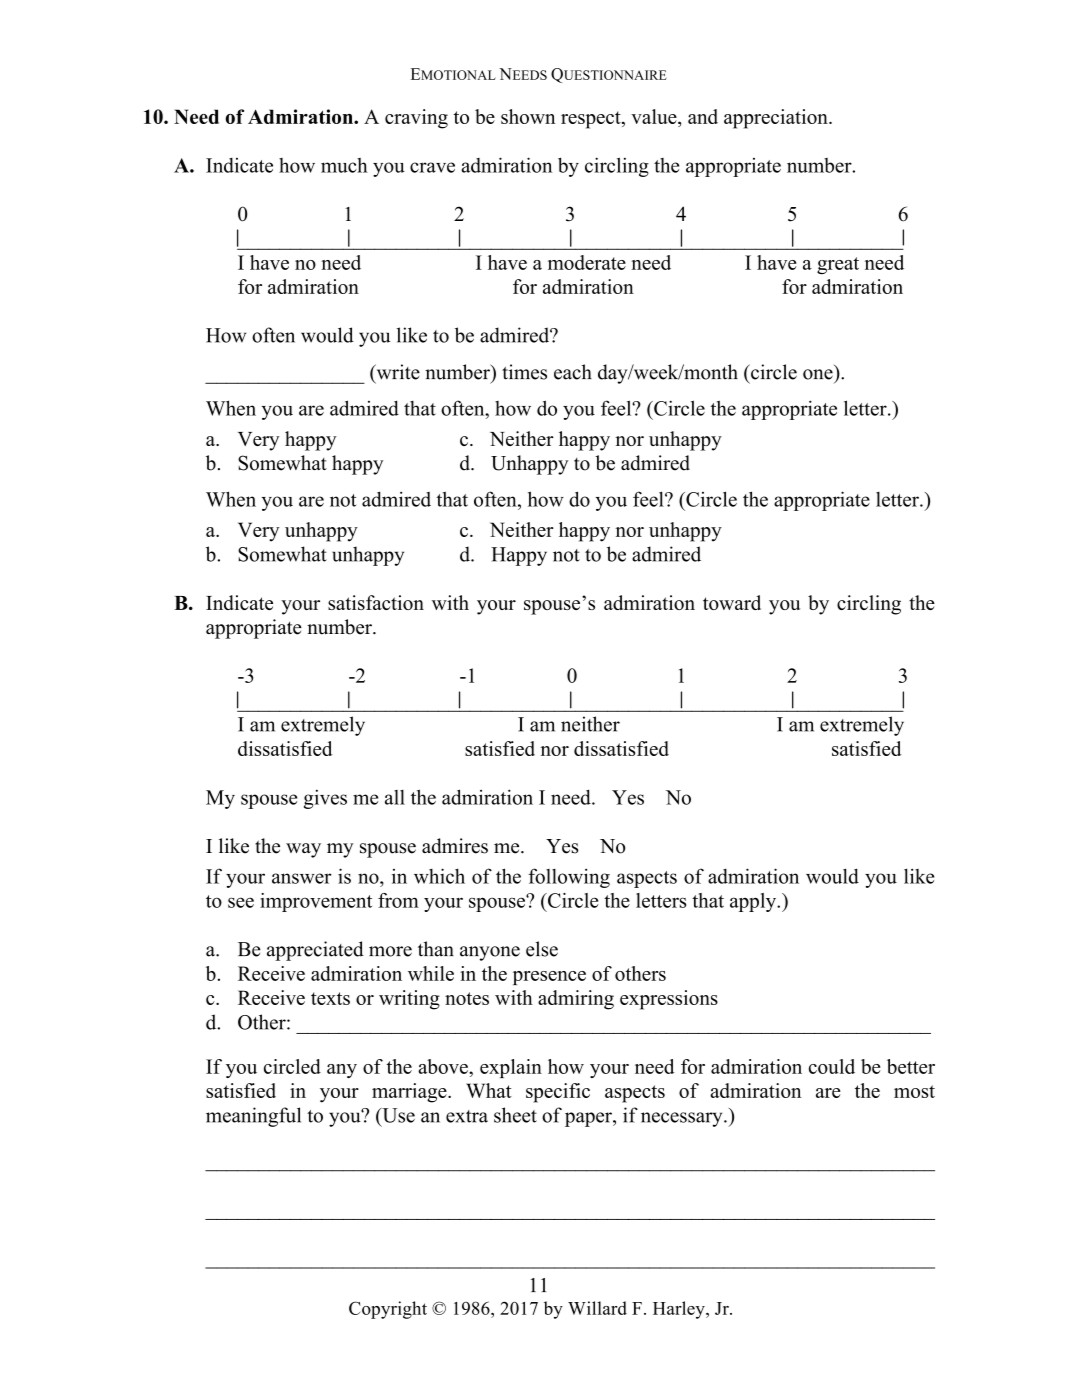 The image size is (1078, 1395). What do you see at coordinates (732, 602) in the screenshot?
I see `toward` at bounding box center [732, 602].
